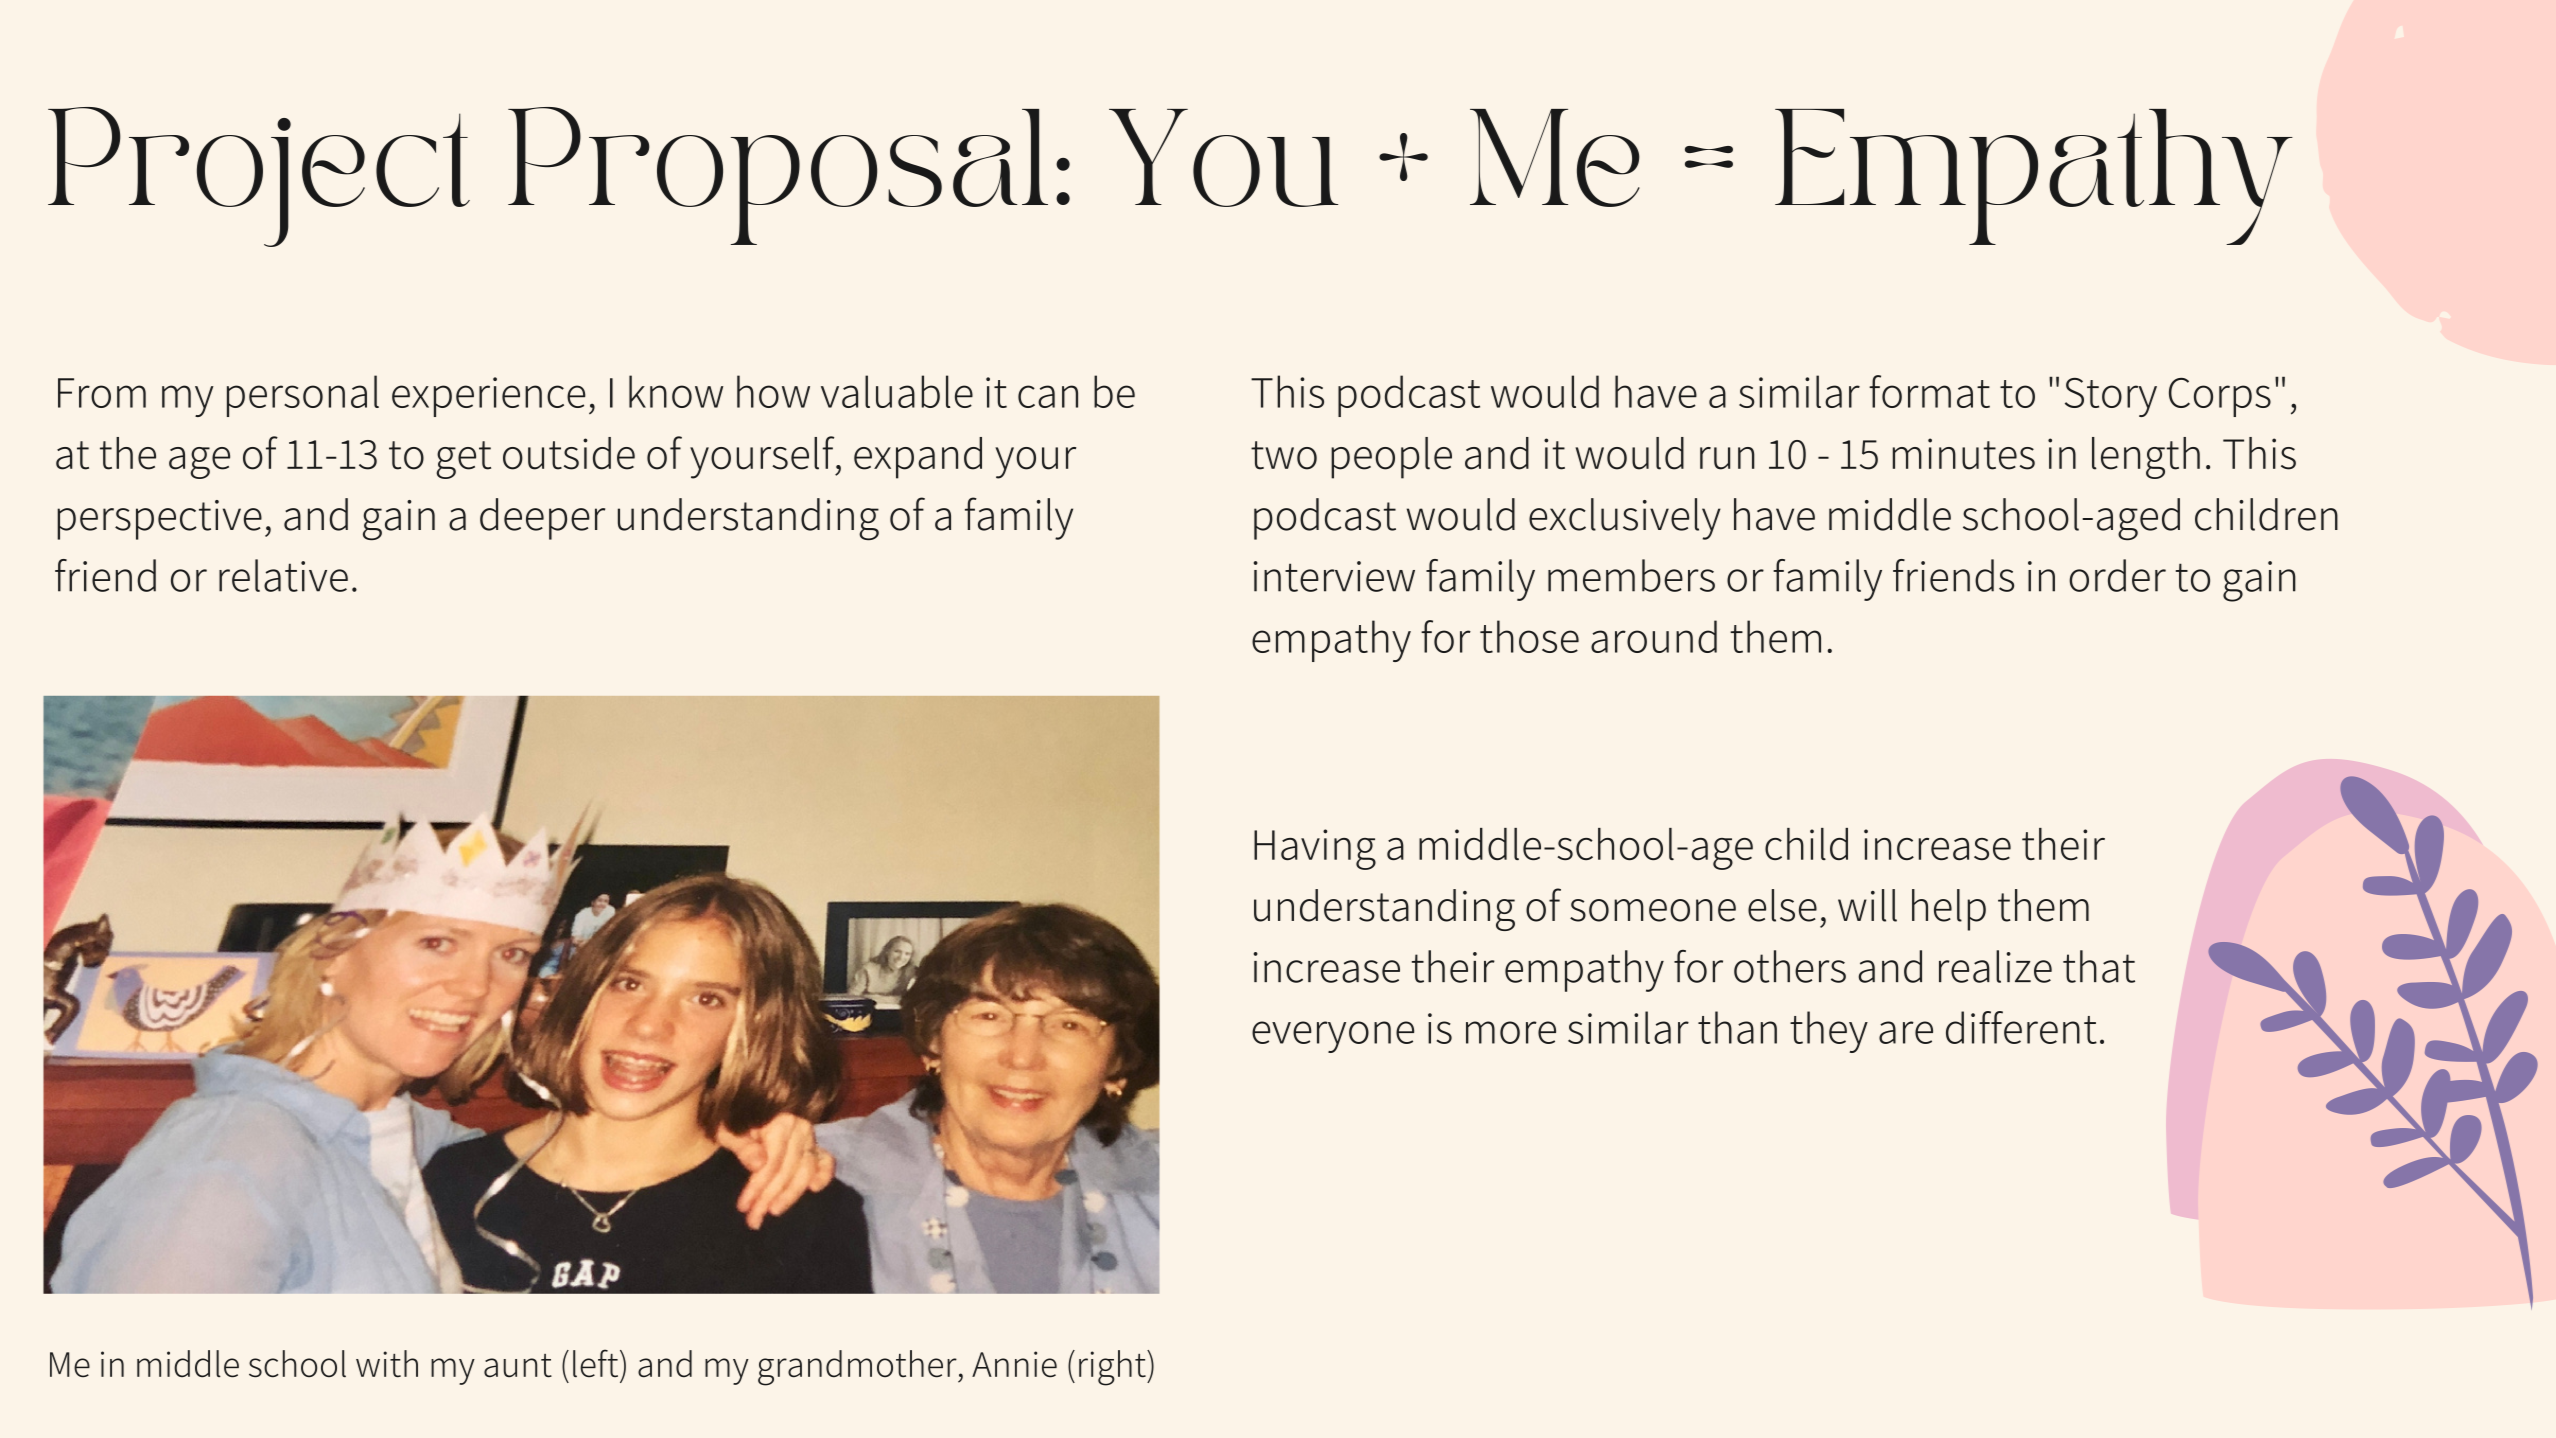 The width and height of the screenshot is (2556, 1438). Describe the element at coordinates (259, 177) in the screenshot. I see `Project` at that location.
